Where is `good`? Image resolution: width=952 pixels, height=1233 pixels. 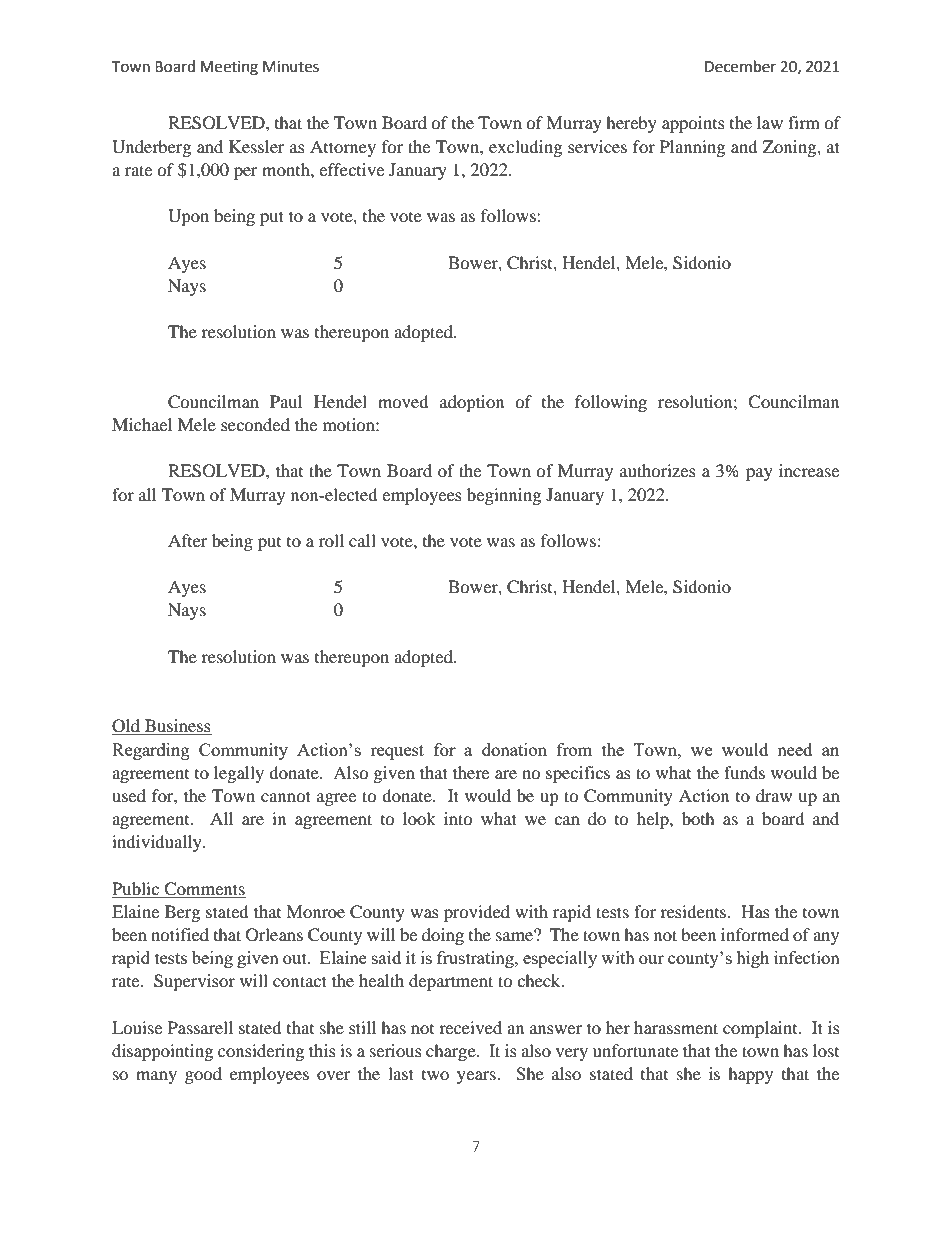
good is located at coordinates (203, 1075).
